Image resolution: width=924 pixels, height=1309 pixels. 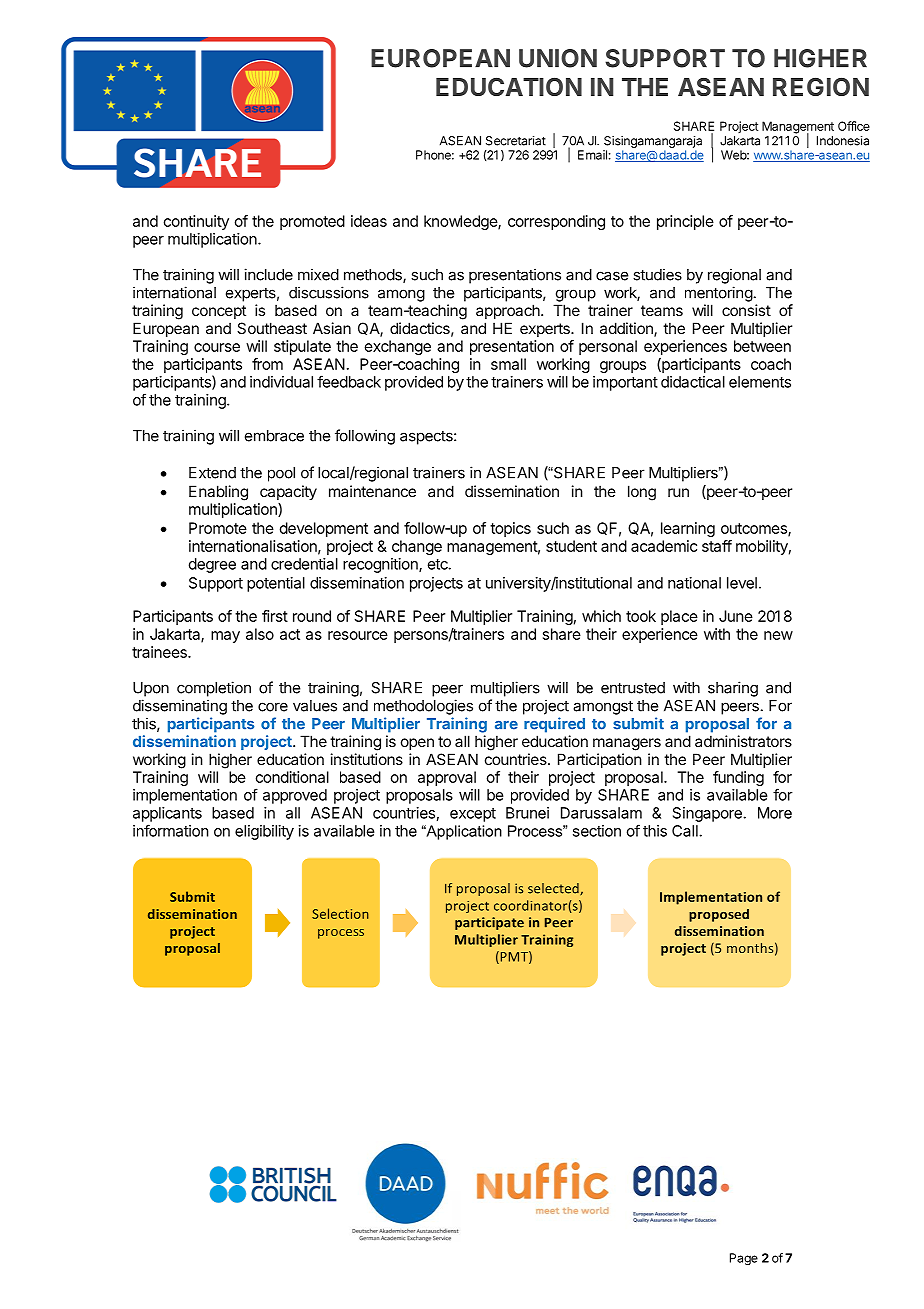 What do you see at coordinates (267, 364) in the screenshot?
I see `from` at bounding box center [267, 364].
